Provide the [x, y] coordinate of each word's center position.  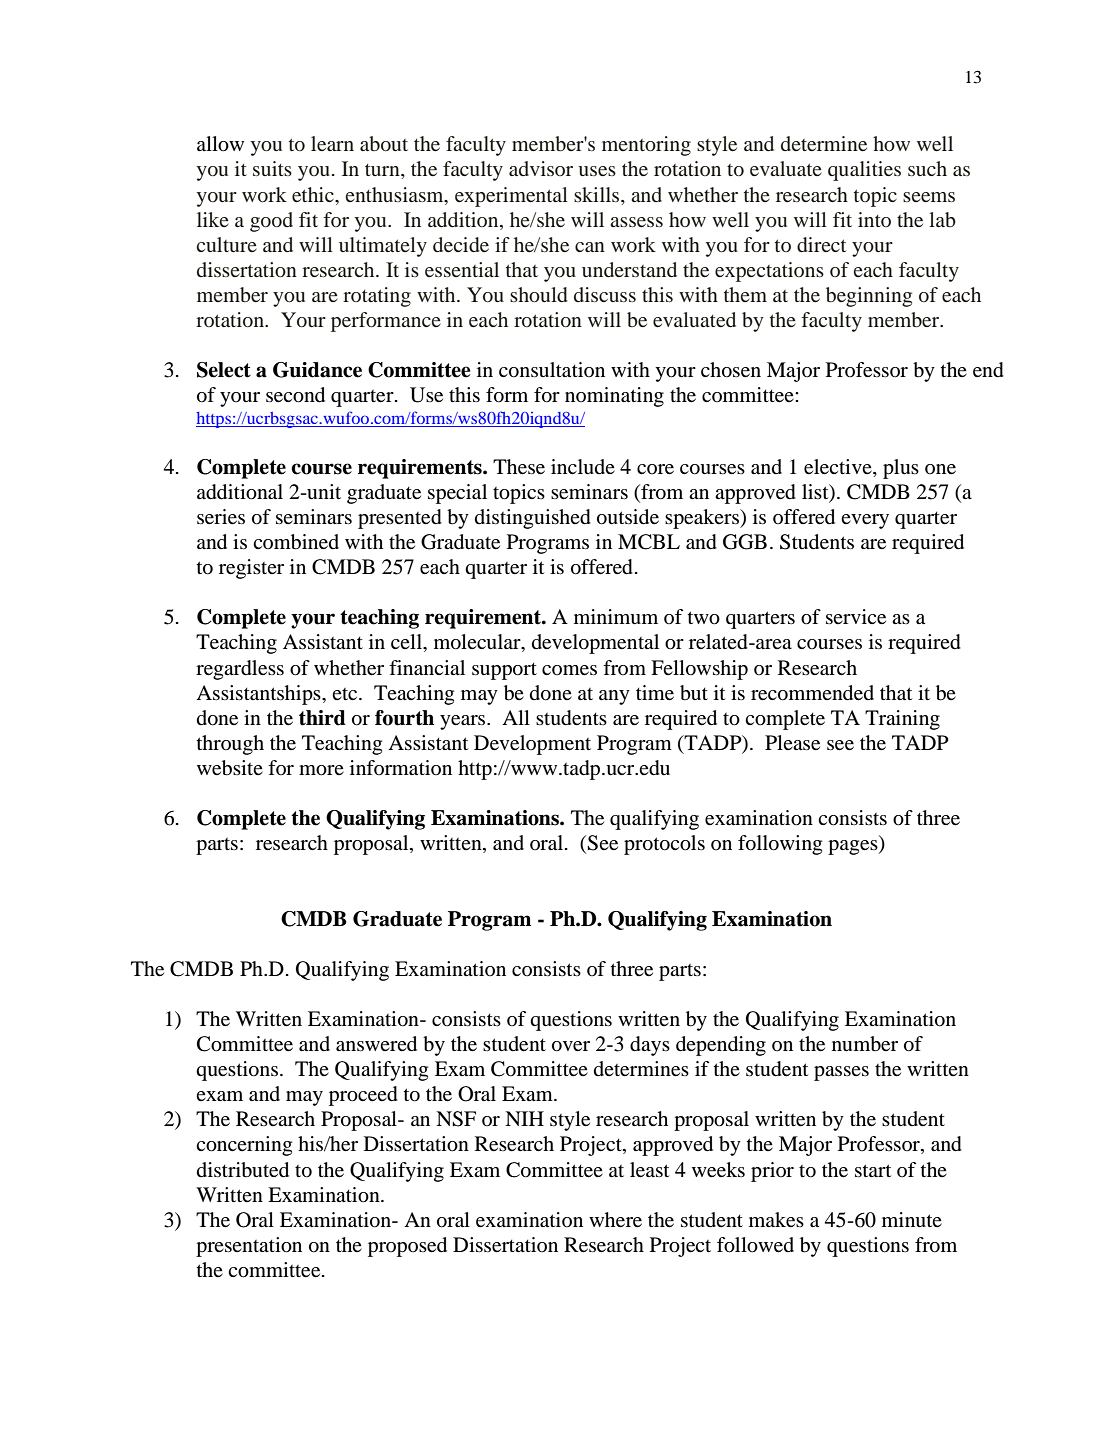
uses [597, 171]
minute [912, 1220]
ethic [314, 194]
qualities [864, 171]
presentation [249, 1247]
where [615, 1220]
